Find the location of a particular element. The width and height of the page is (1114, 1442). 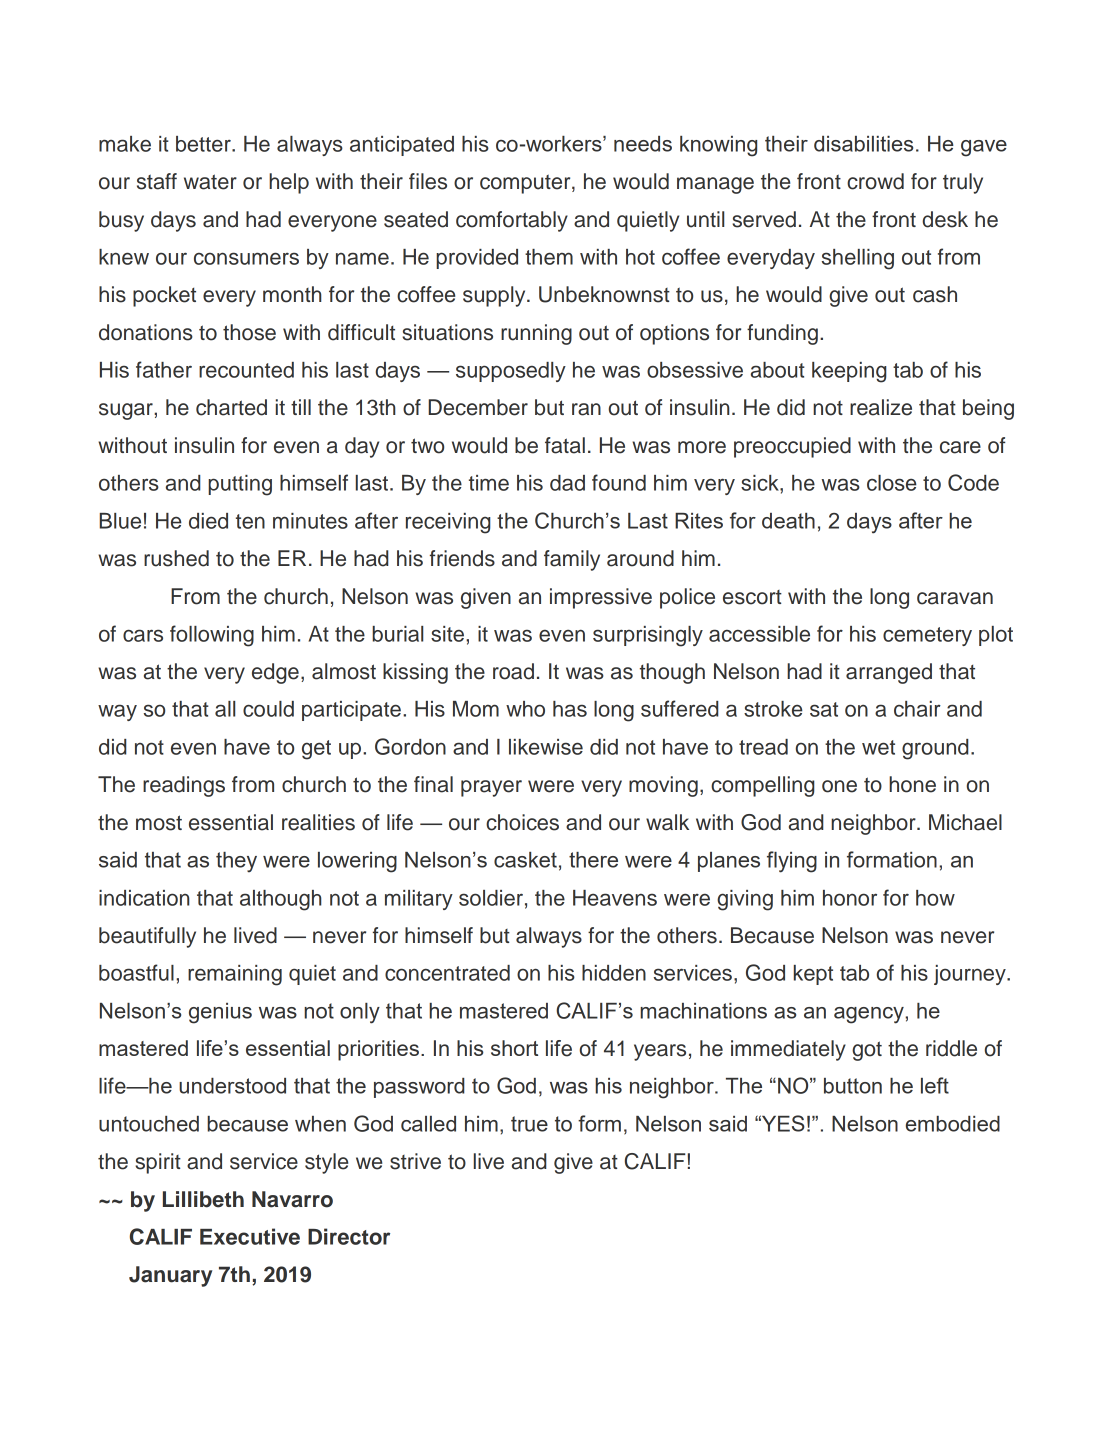

comfortably is located at coordinates (512, 221).
